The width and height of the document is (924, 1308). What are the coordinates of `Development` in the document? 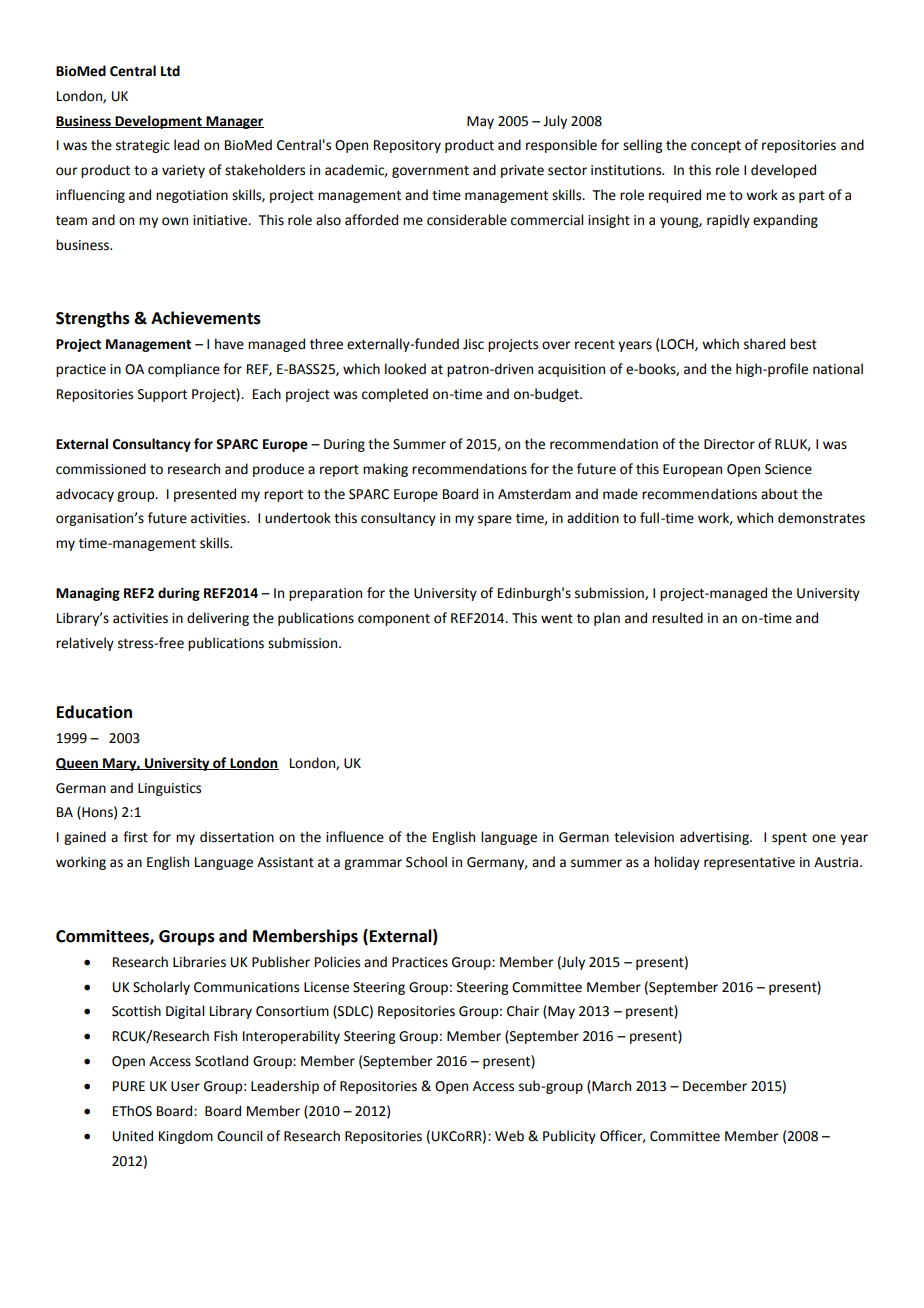 It's located at (158, 122).
